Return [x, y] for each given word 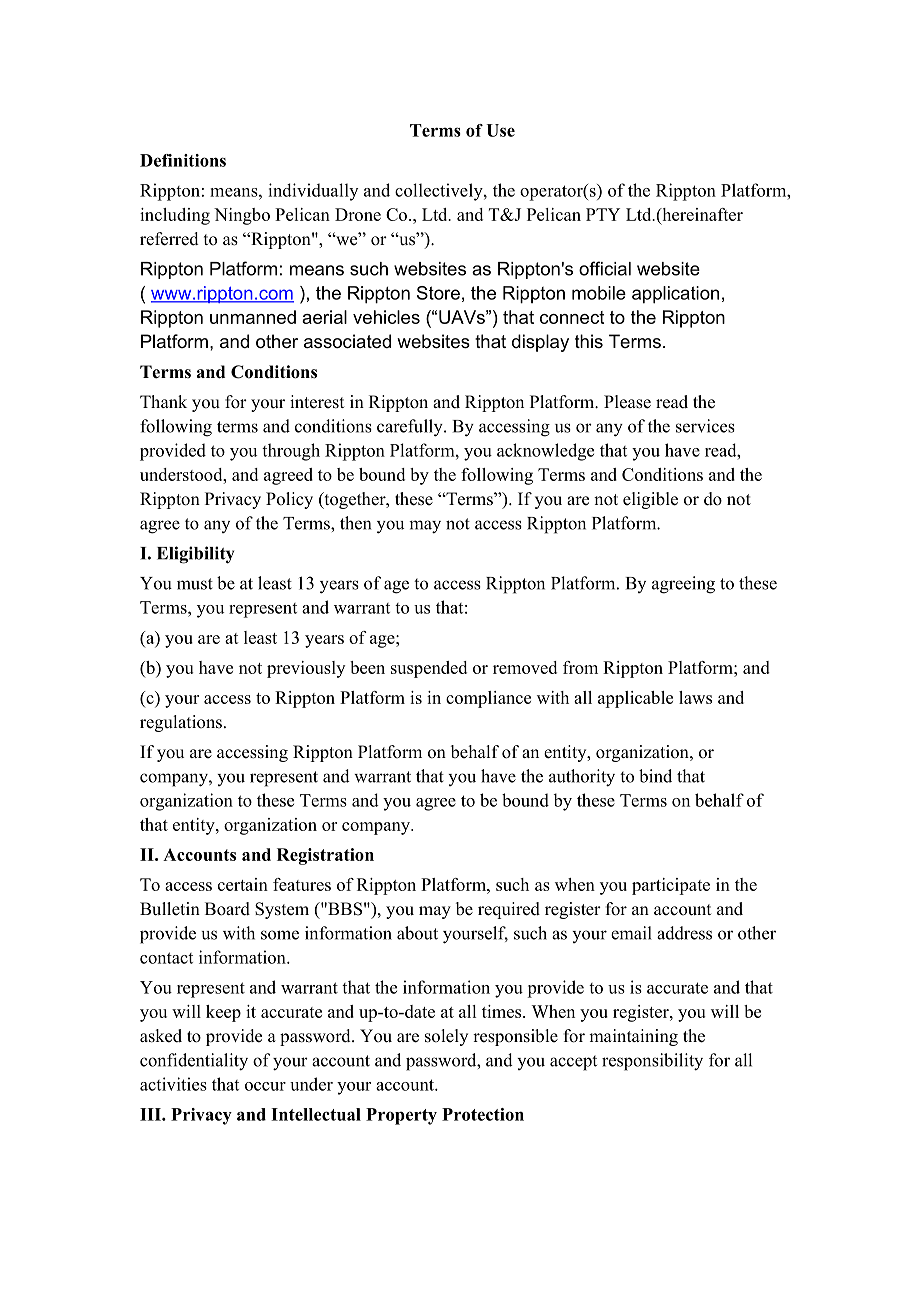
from [580, 667]
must [195, 584]
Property [401, 1116]
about [417, 933]
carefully [411, 428]
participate [671, 886]
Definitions [183, 160]
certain [243, 884]
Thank [163, 401]
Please [627, 402]
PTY [603, 214]
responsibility [652, 1062]
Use [500, 130]
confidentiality [194, 1062]
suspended [429, 669]
